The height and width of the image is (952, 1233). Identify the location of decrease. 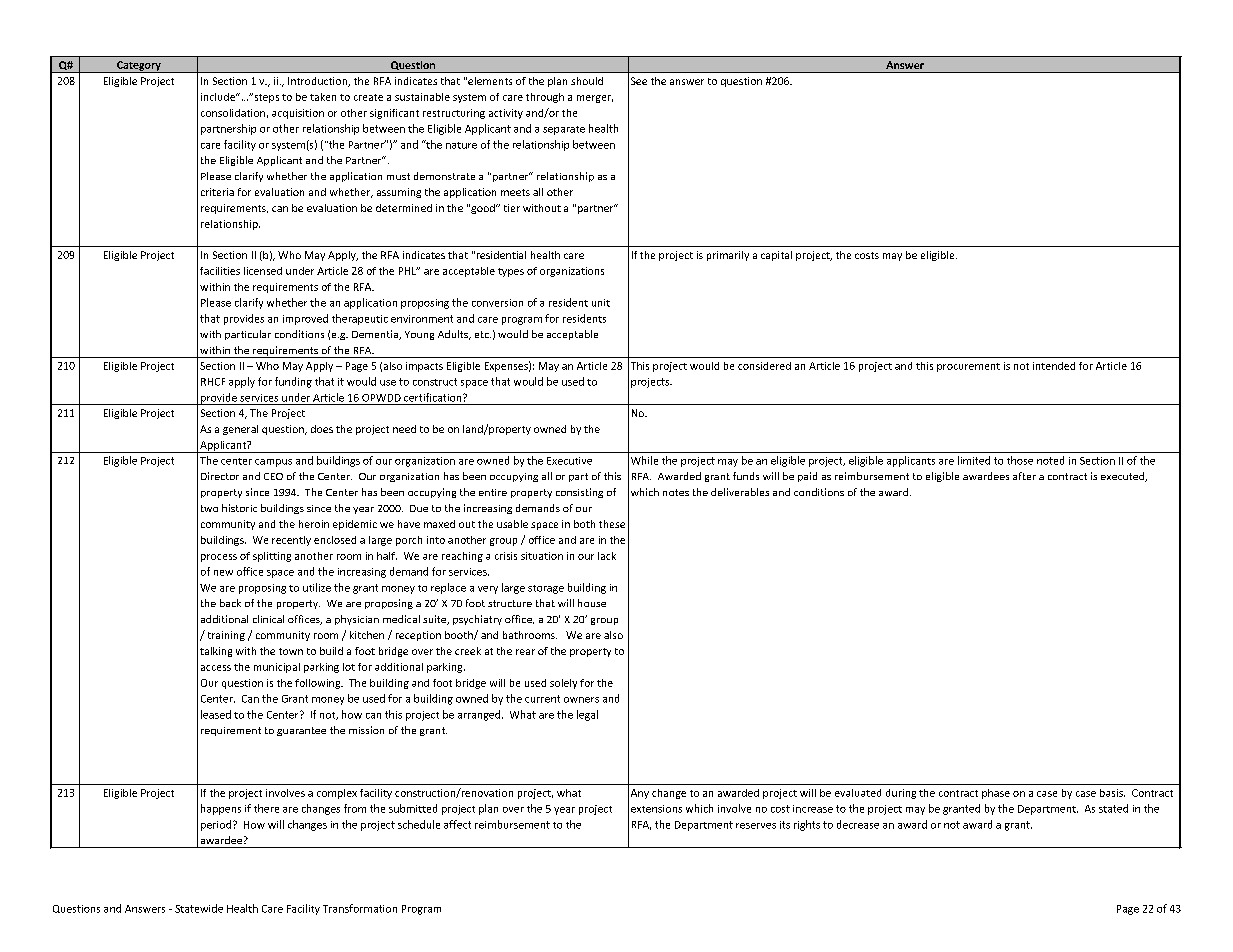
(858, 824).
